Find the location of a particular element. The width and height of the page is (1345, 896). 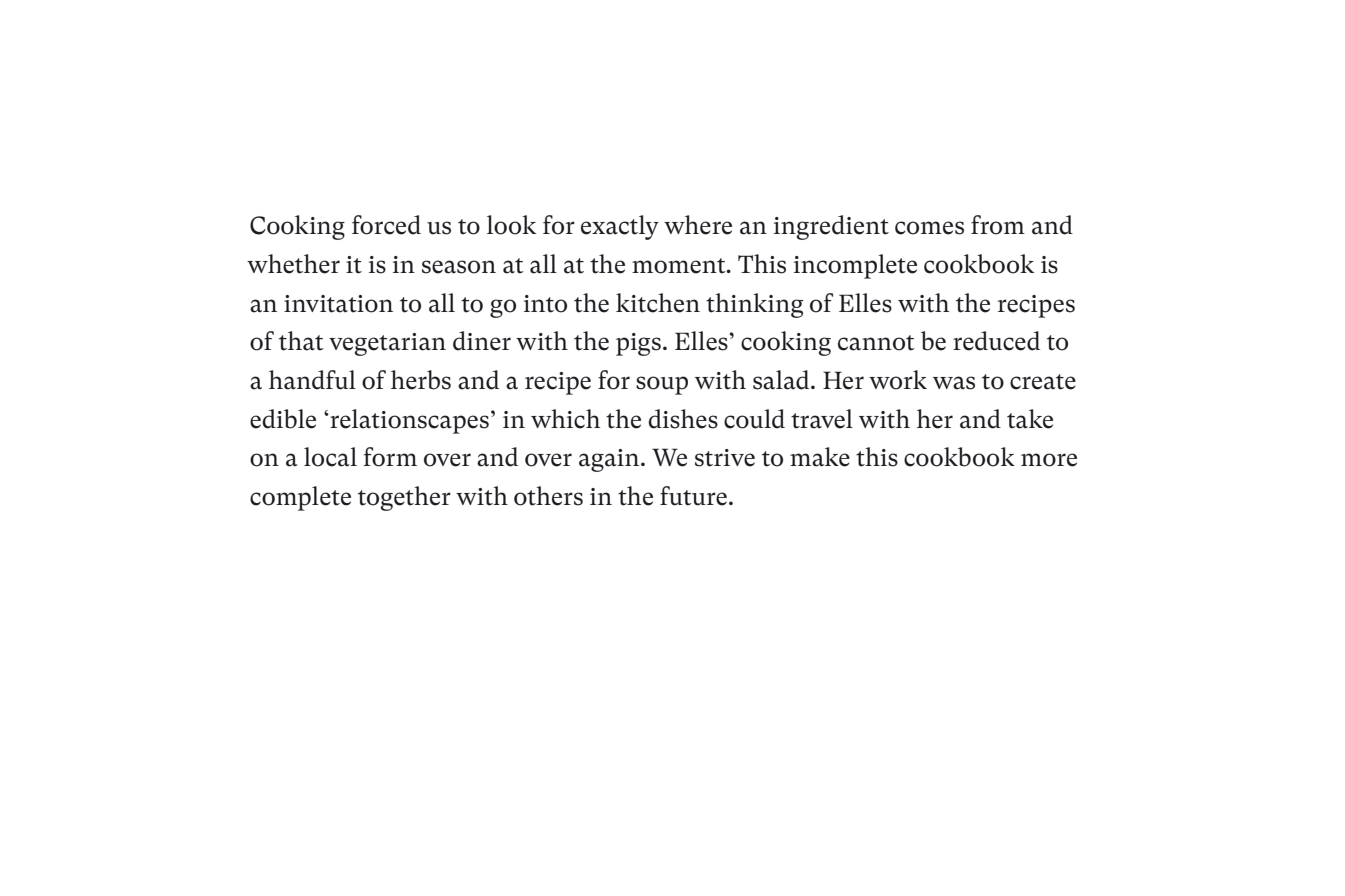

more is located at coordinates (1049, 460).
